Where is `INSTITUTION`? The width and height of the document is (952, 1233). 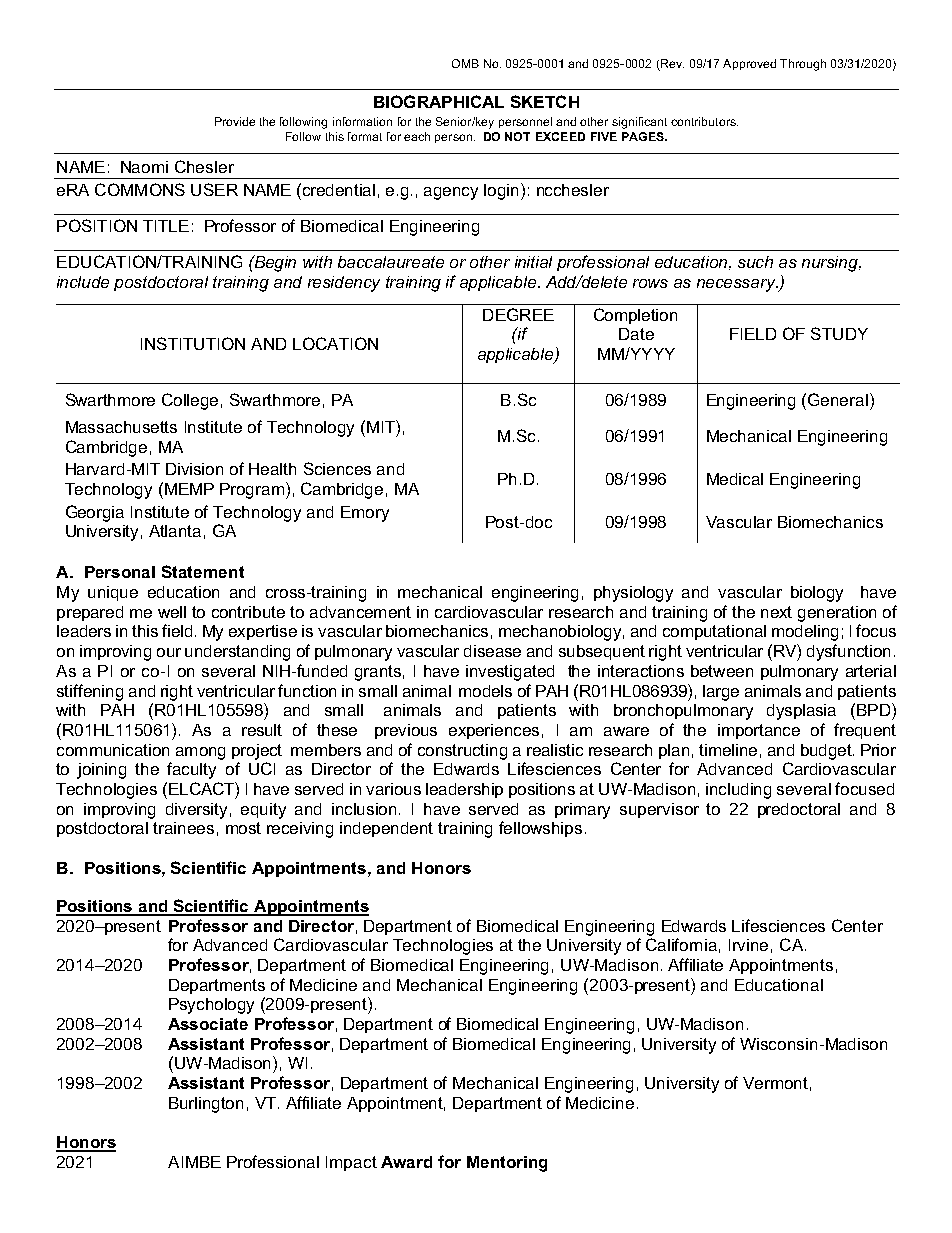
INSTITUTION is located at coordinates (193, 343).
